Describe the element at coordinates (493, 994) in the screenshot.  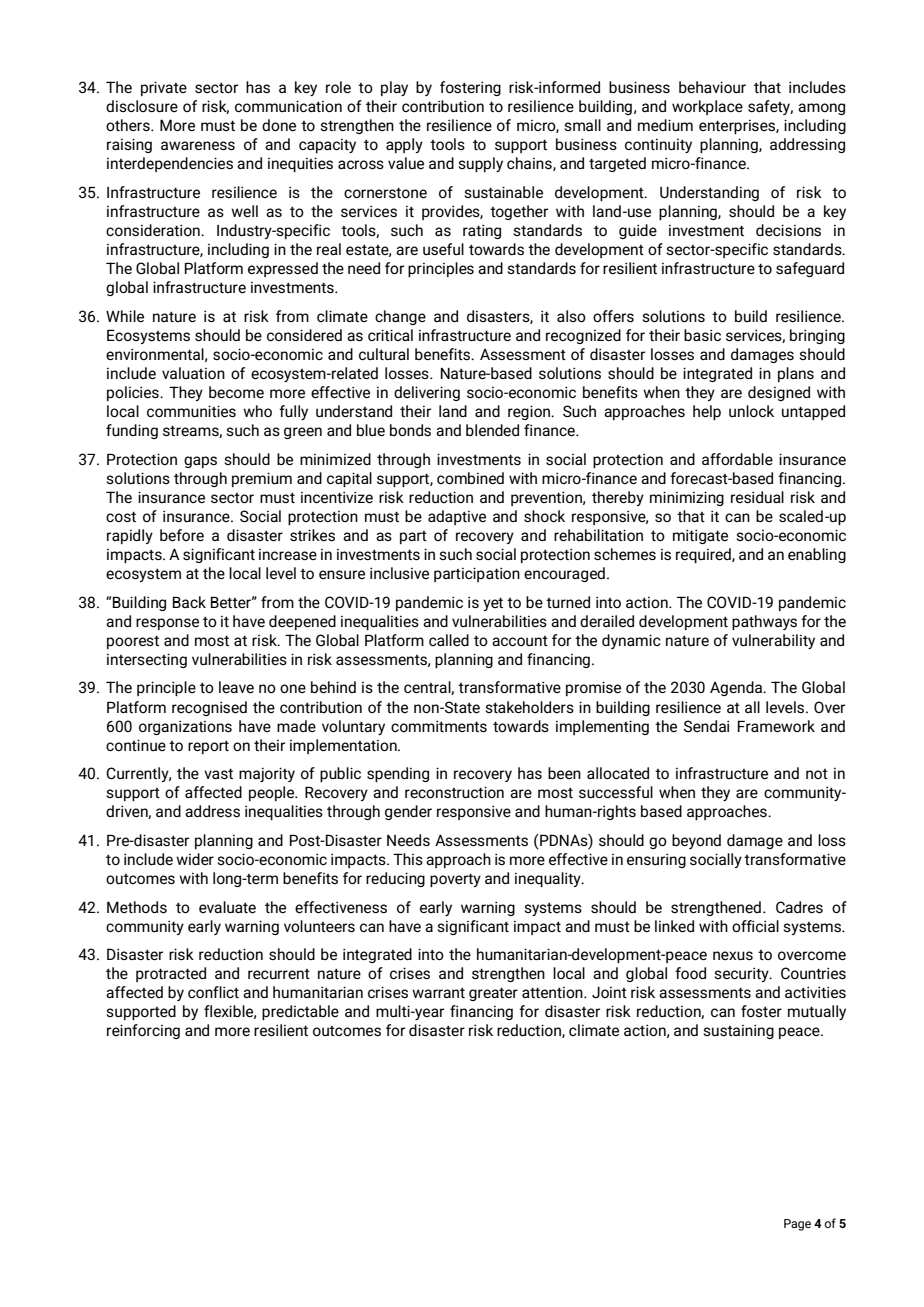
I see `greater` at that location.
